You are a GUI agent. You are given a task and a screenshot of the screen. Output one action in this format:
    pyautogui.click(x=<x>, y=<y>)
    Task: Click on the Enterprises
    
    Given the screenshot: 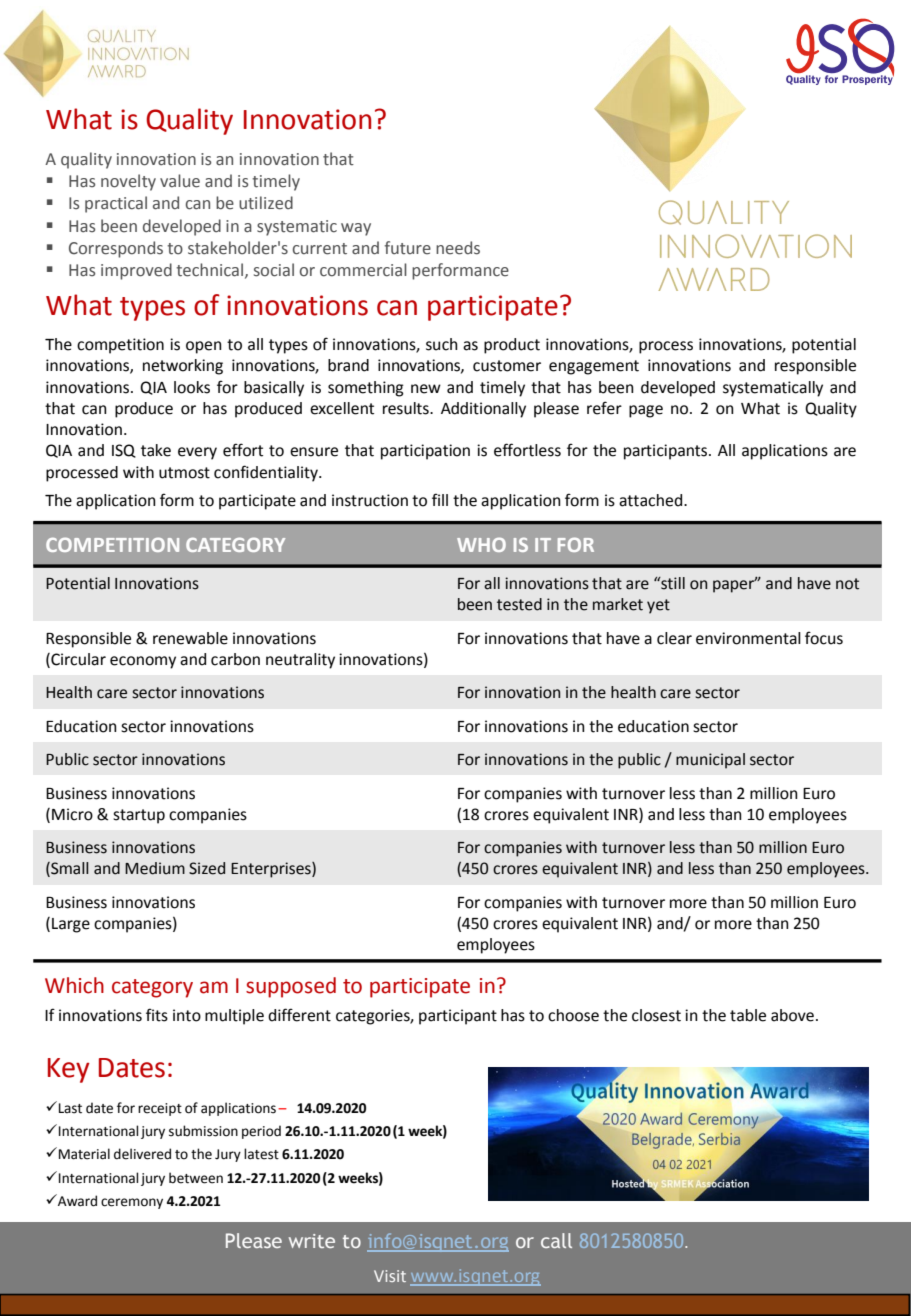 What is the action you would take?
    pyautogui.click(x=272, y=870)
